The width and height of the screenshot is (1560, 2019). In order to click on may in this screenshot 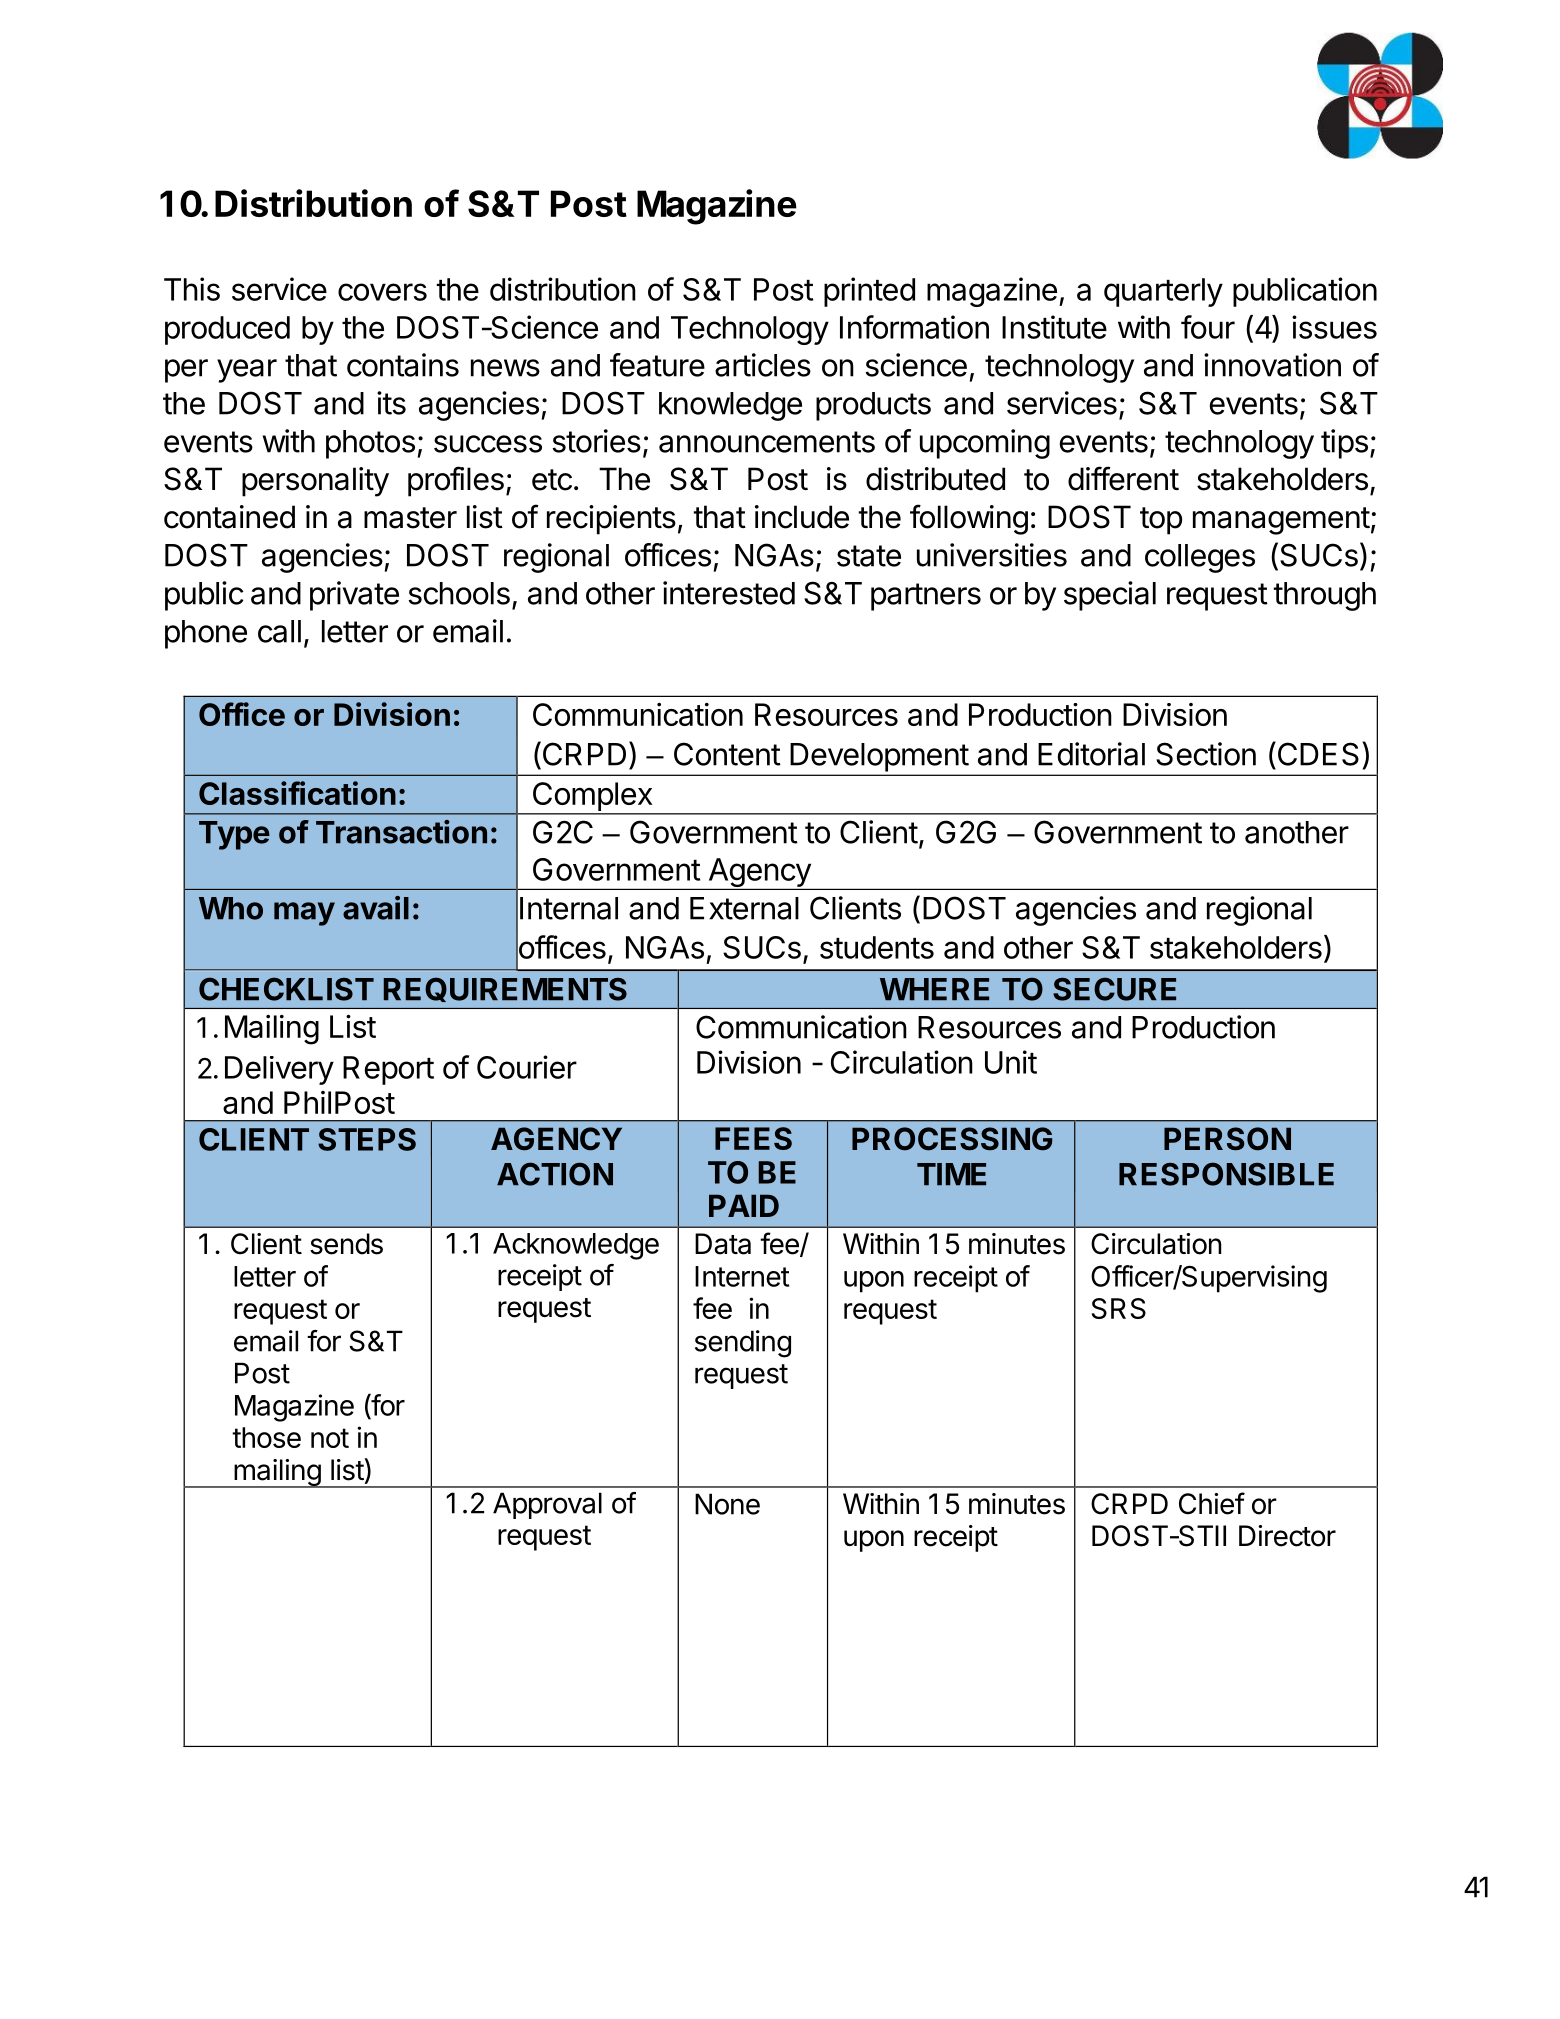, I will do `click(304, 914)`.
